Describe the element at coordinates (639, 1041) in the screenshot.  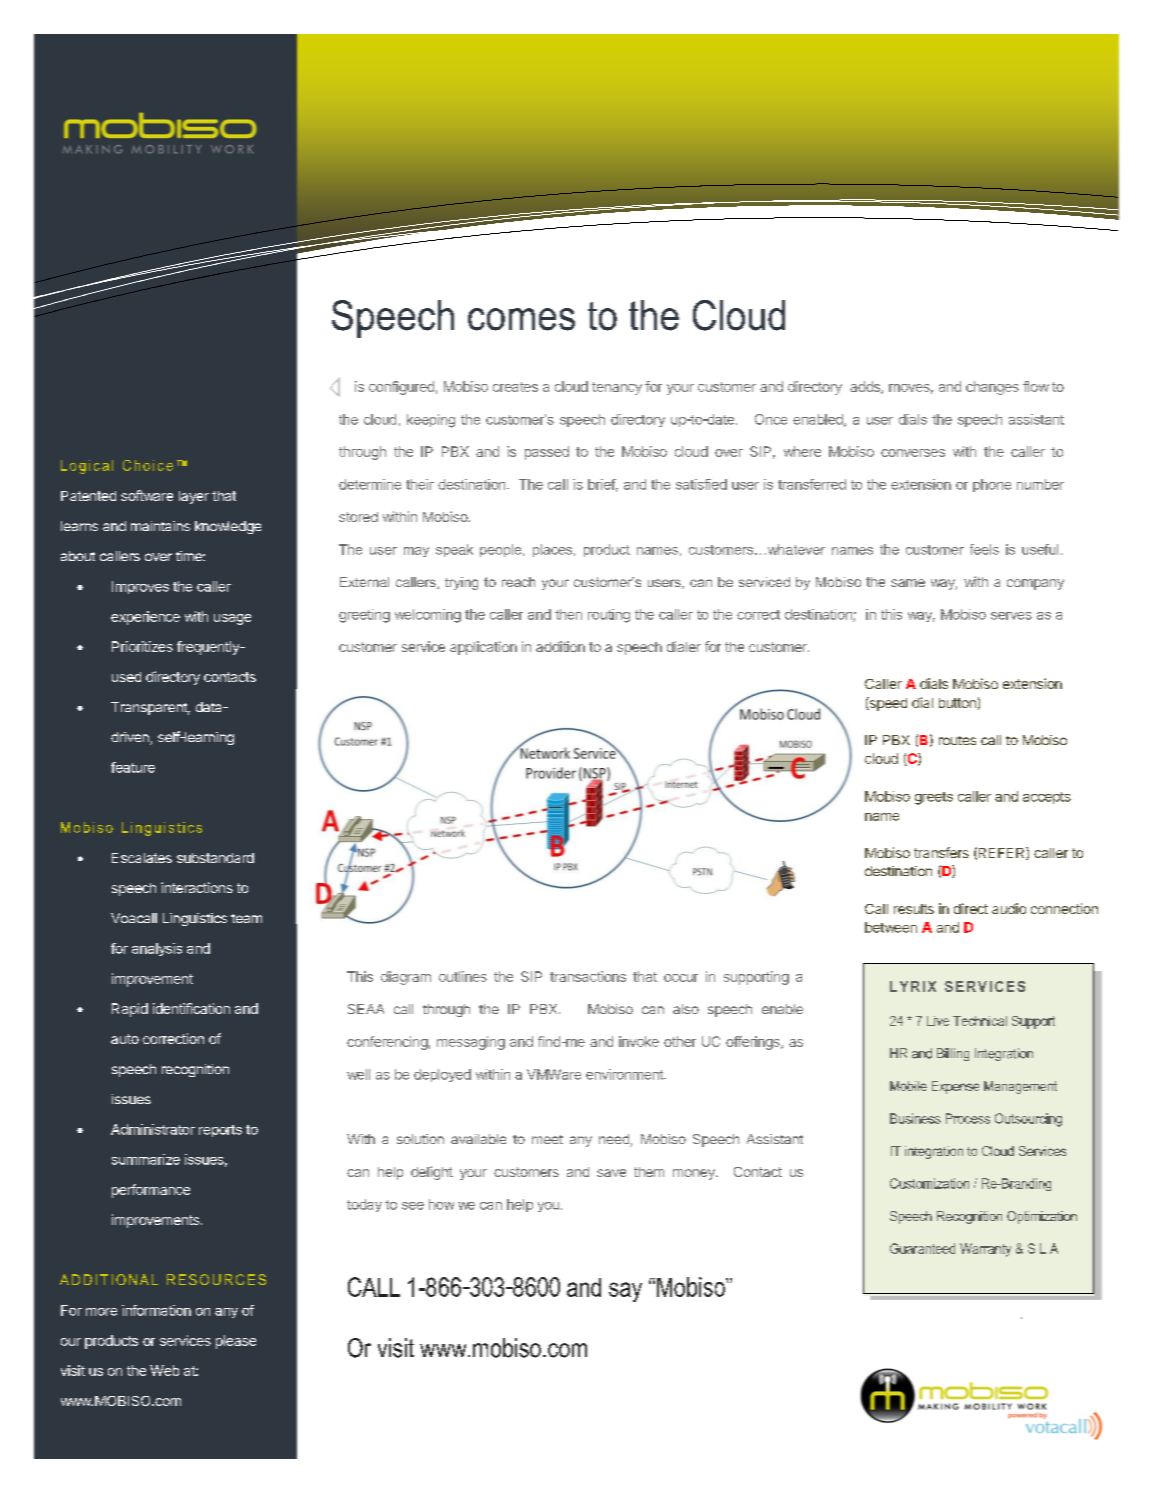
I see `invoke` at that location.
